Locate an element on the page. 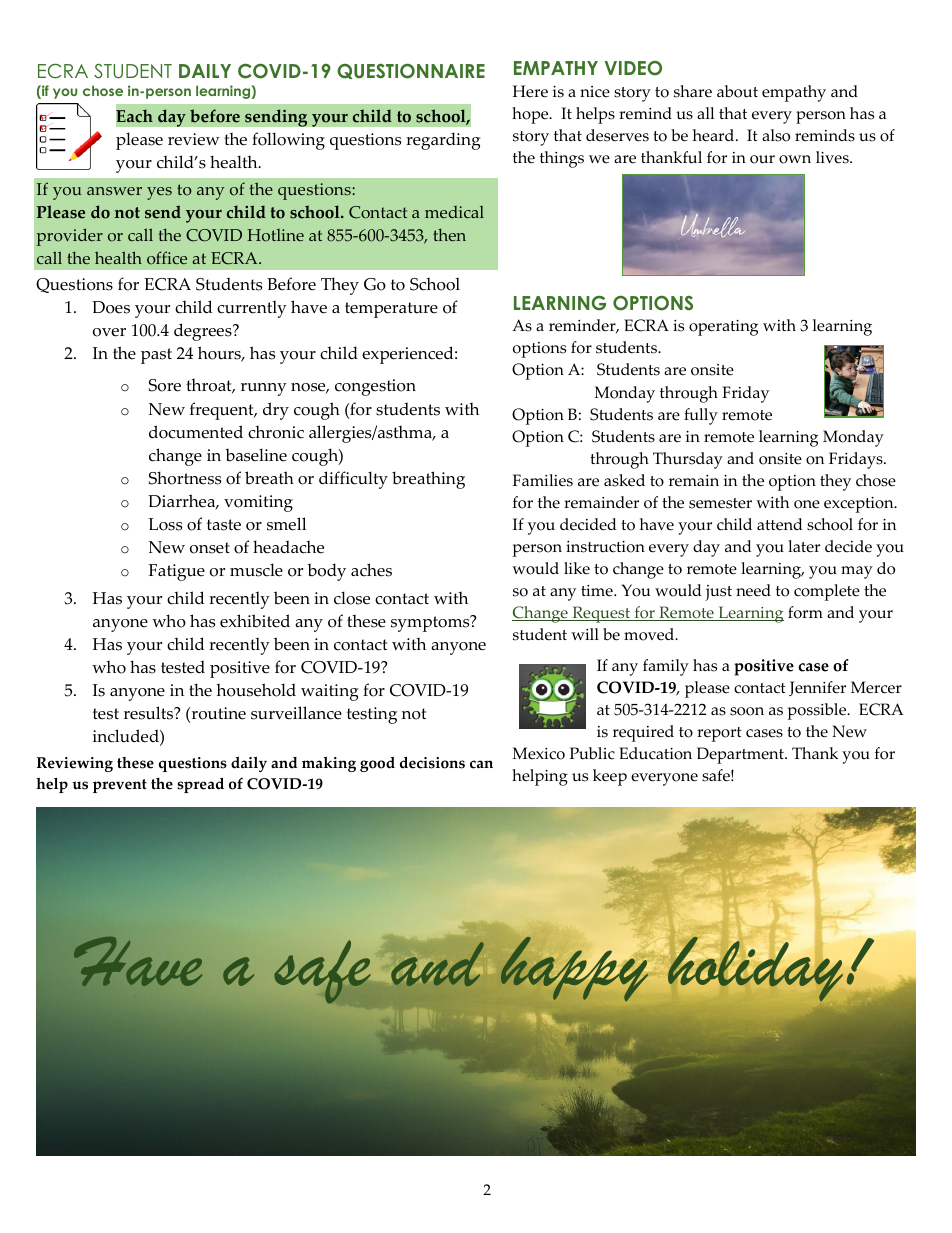  office is located at coordinates (167, 258).
